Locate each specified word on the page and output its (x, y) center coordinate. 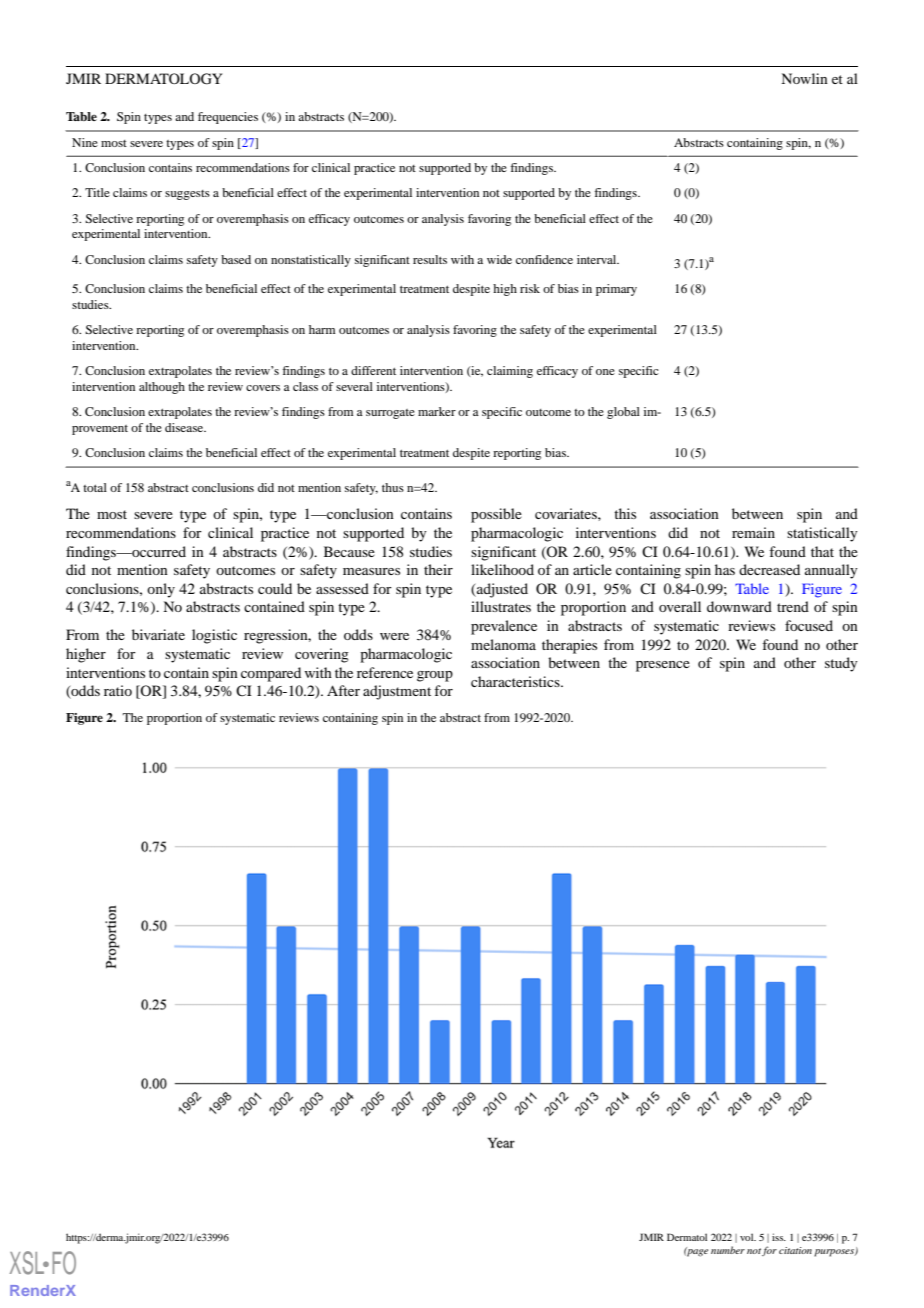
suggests (187, 195)
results (430, 259)
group (435, 676)
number (728, 1250)
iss (779, 1237)
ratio (118, 690)
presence (663, 666)
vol (748, 1237)
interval (598, 259)
